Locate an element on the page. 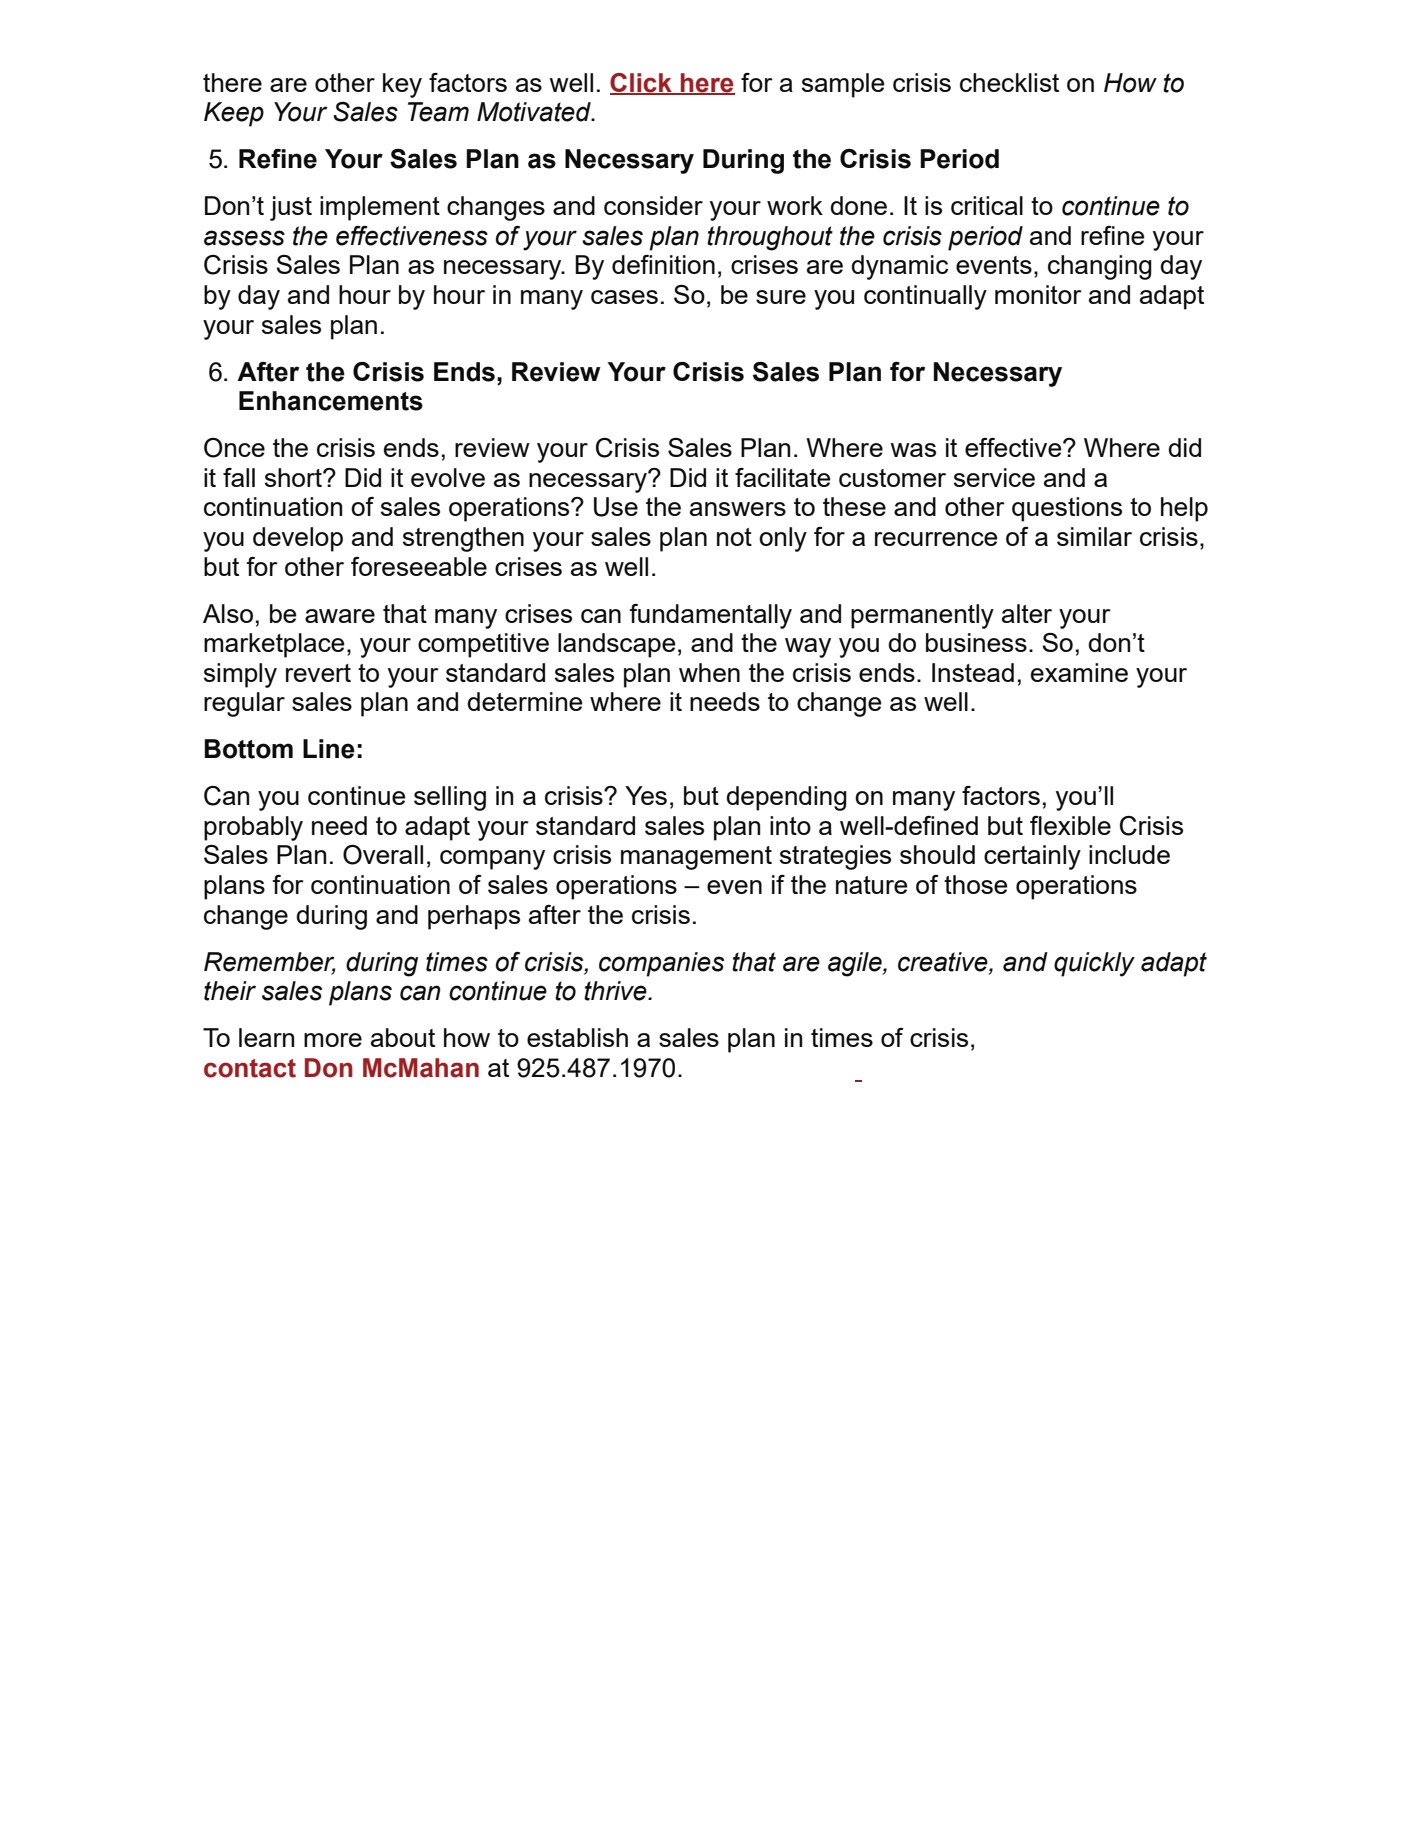 The image size is (1421, 1838). foreseeable is located at coordinates (419, 566).
